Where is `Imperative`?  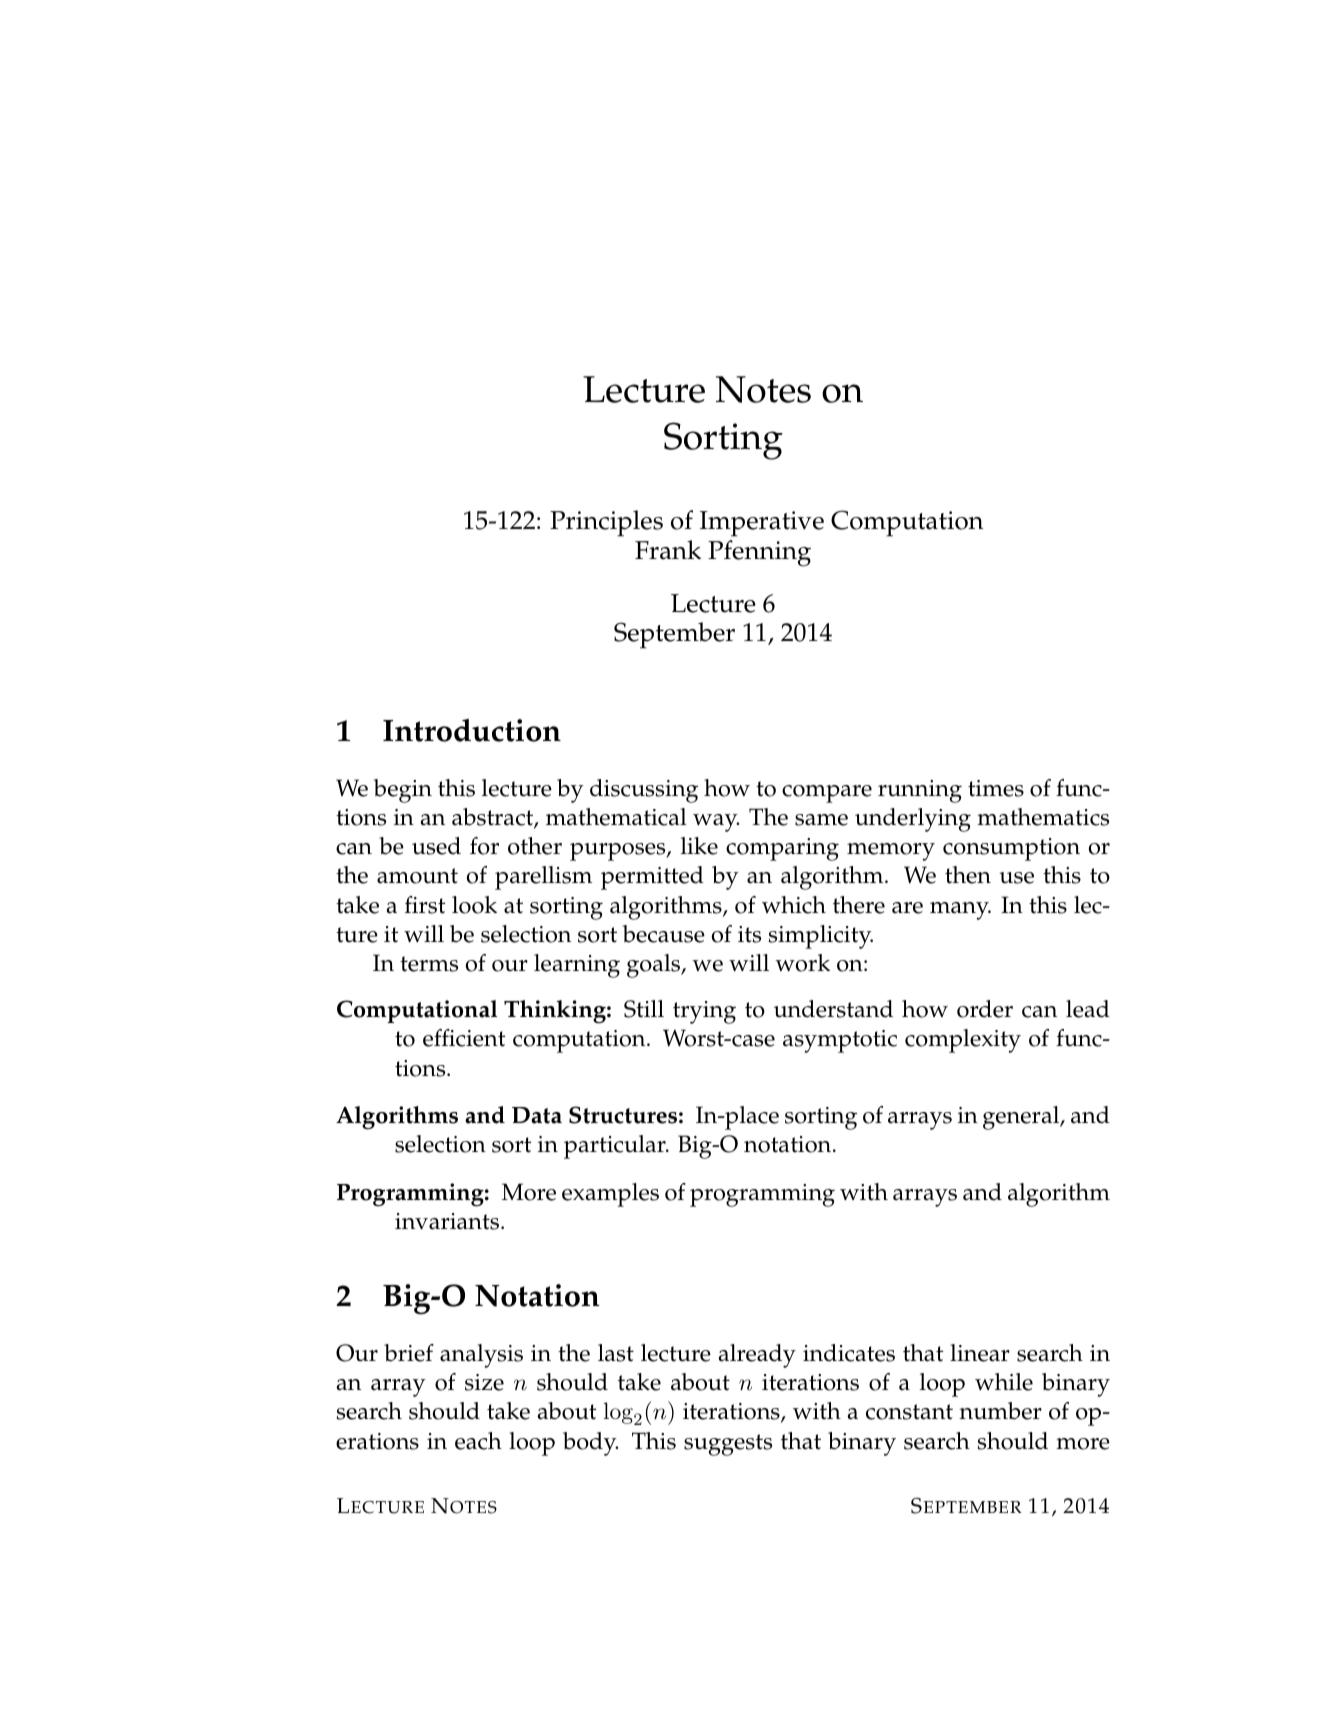 Imperative is located at coordinates (762, 524).
